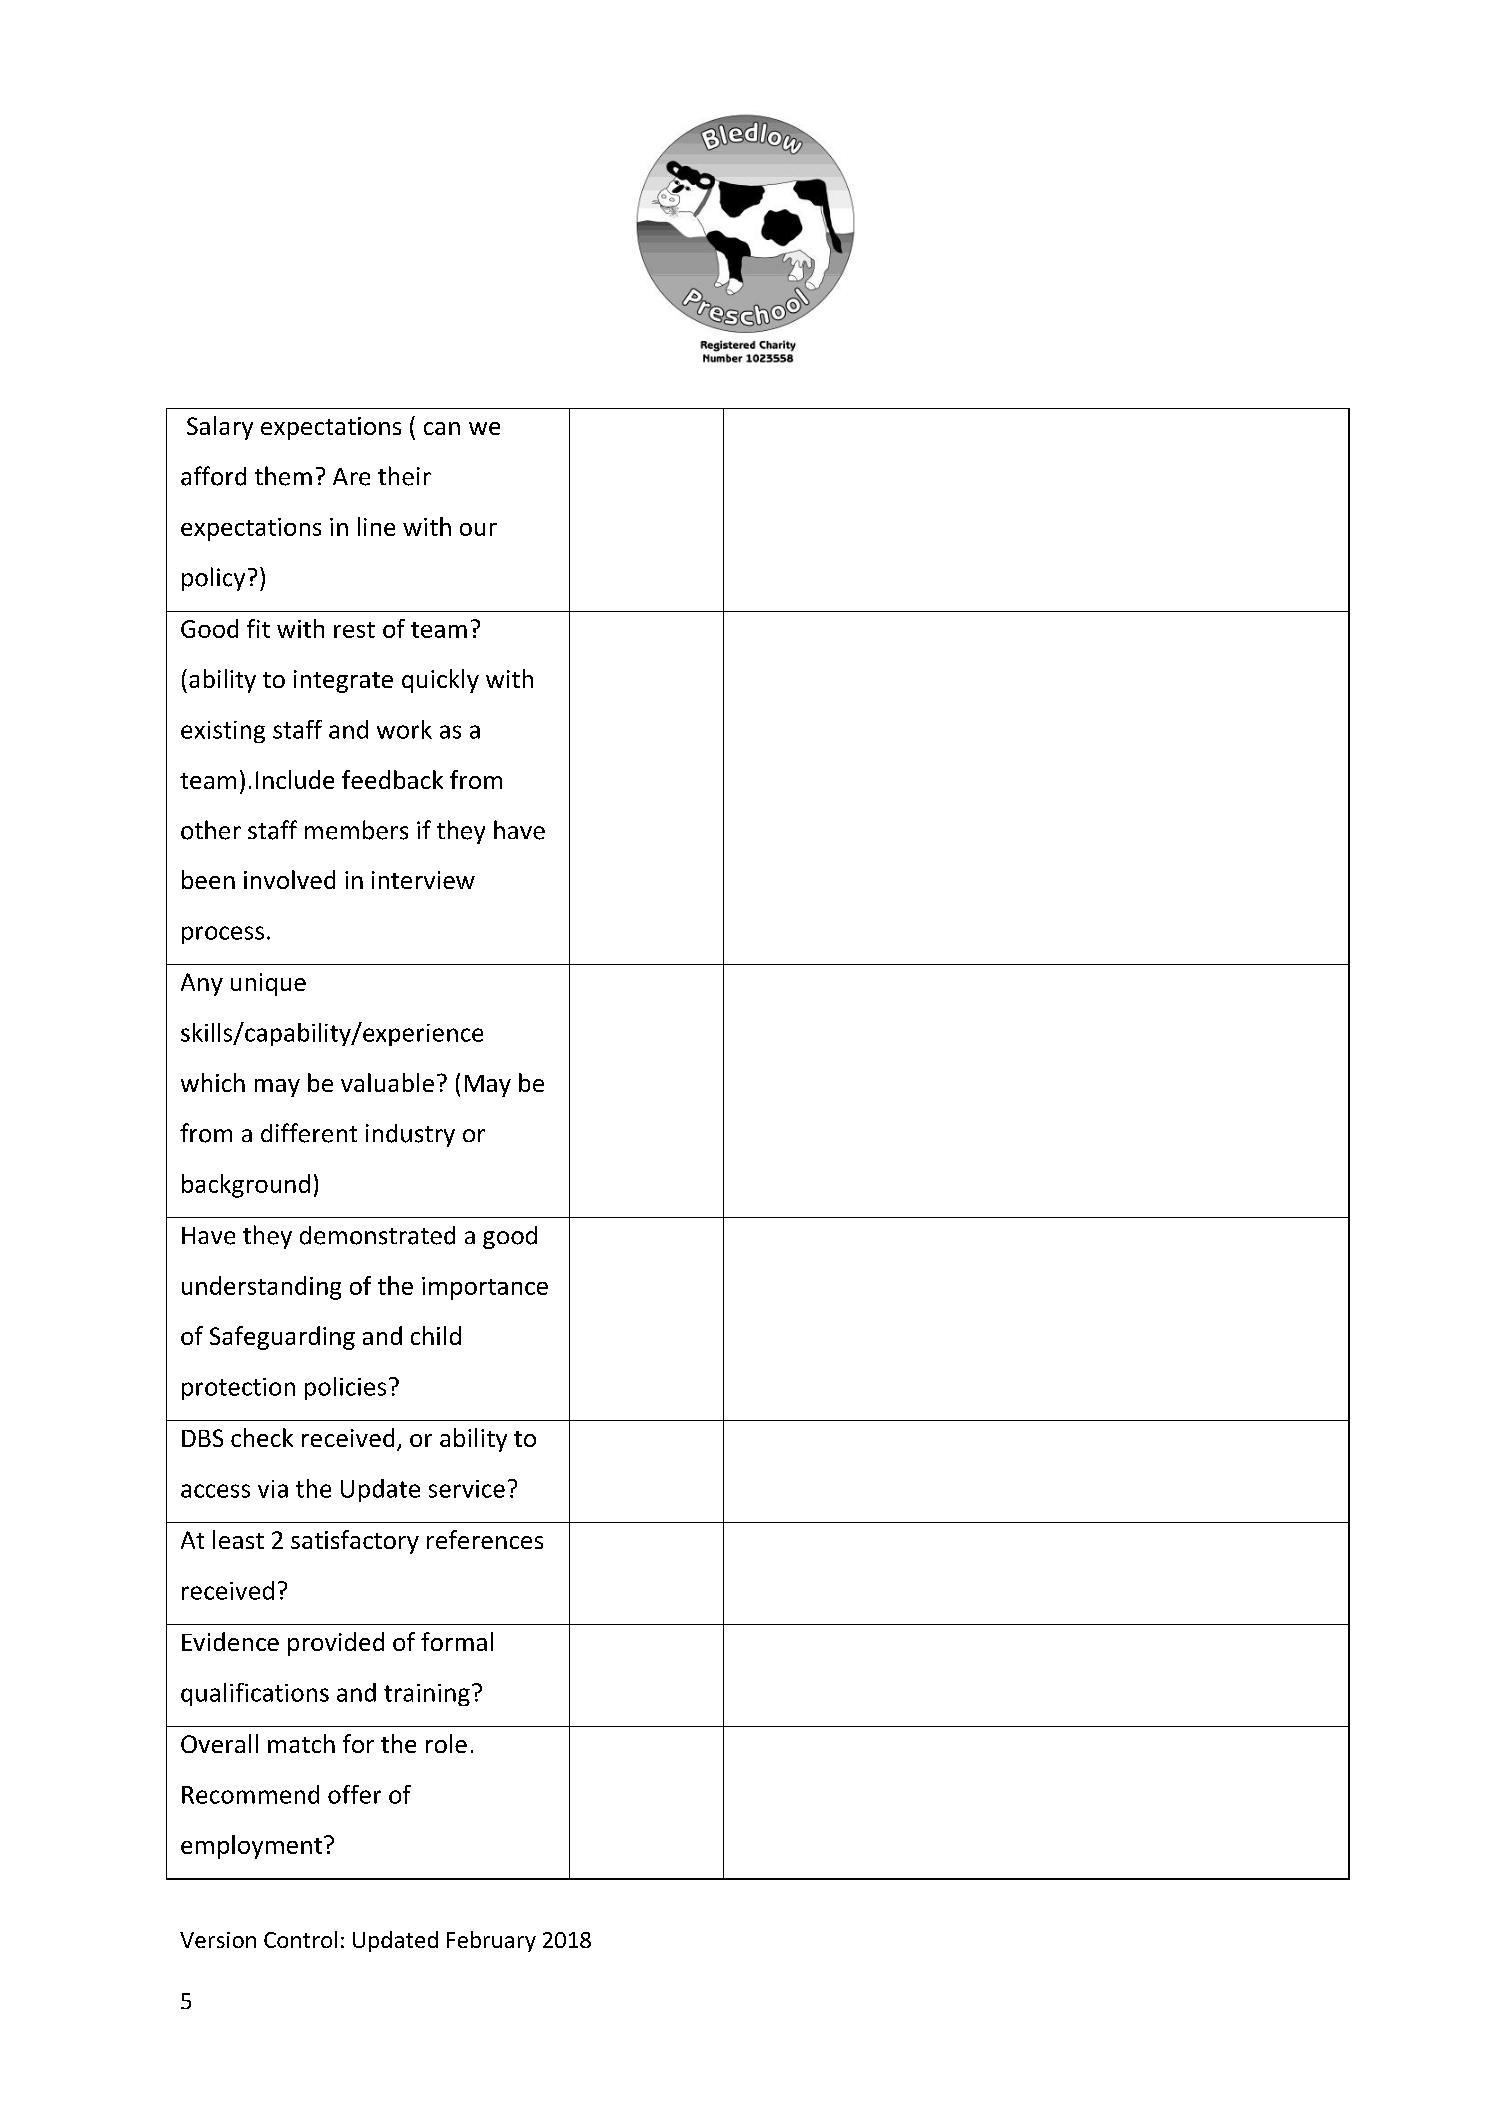  Describe the element at coordinates (246, 1186) in the screenshot. I see `background` at that location.
